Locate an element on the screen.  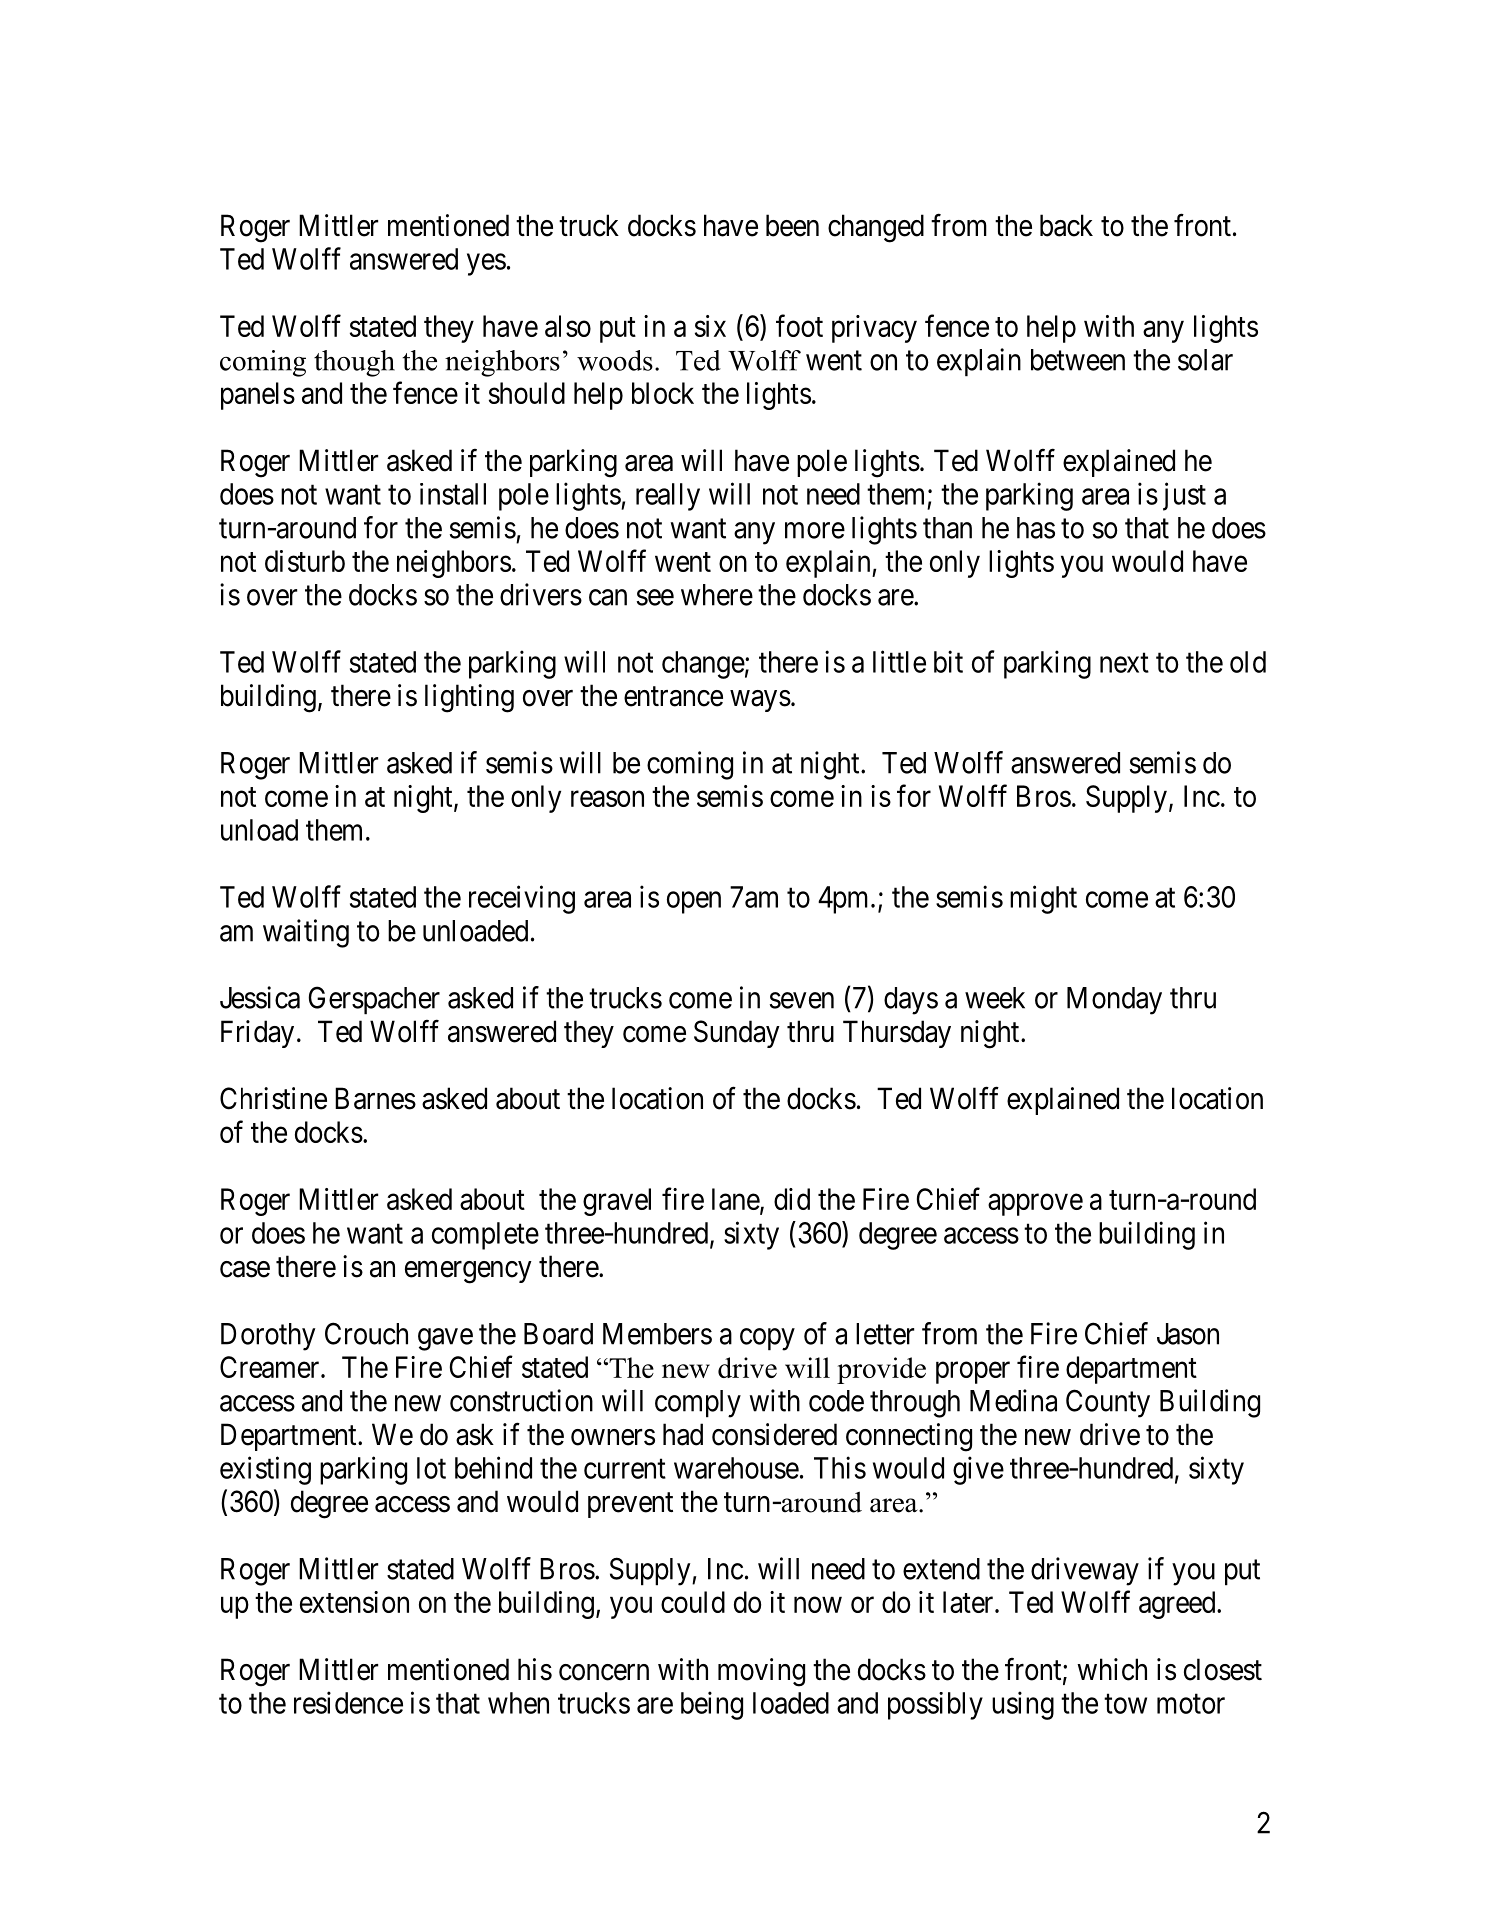
copy is located at coordinates (767, 1339).
